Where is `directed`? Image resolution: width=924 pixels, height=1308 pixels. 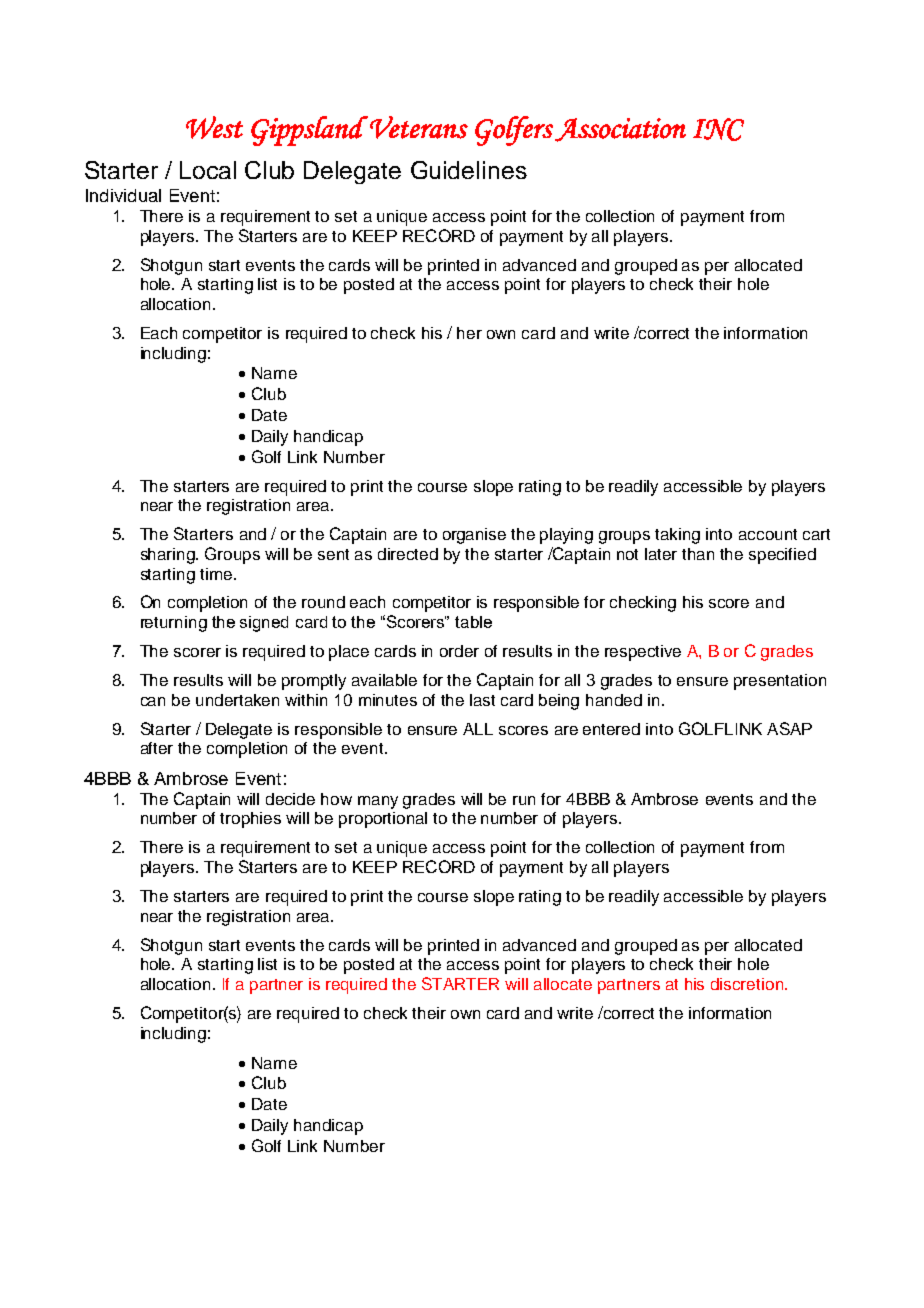
directed is located at coordinates (408, 554).
